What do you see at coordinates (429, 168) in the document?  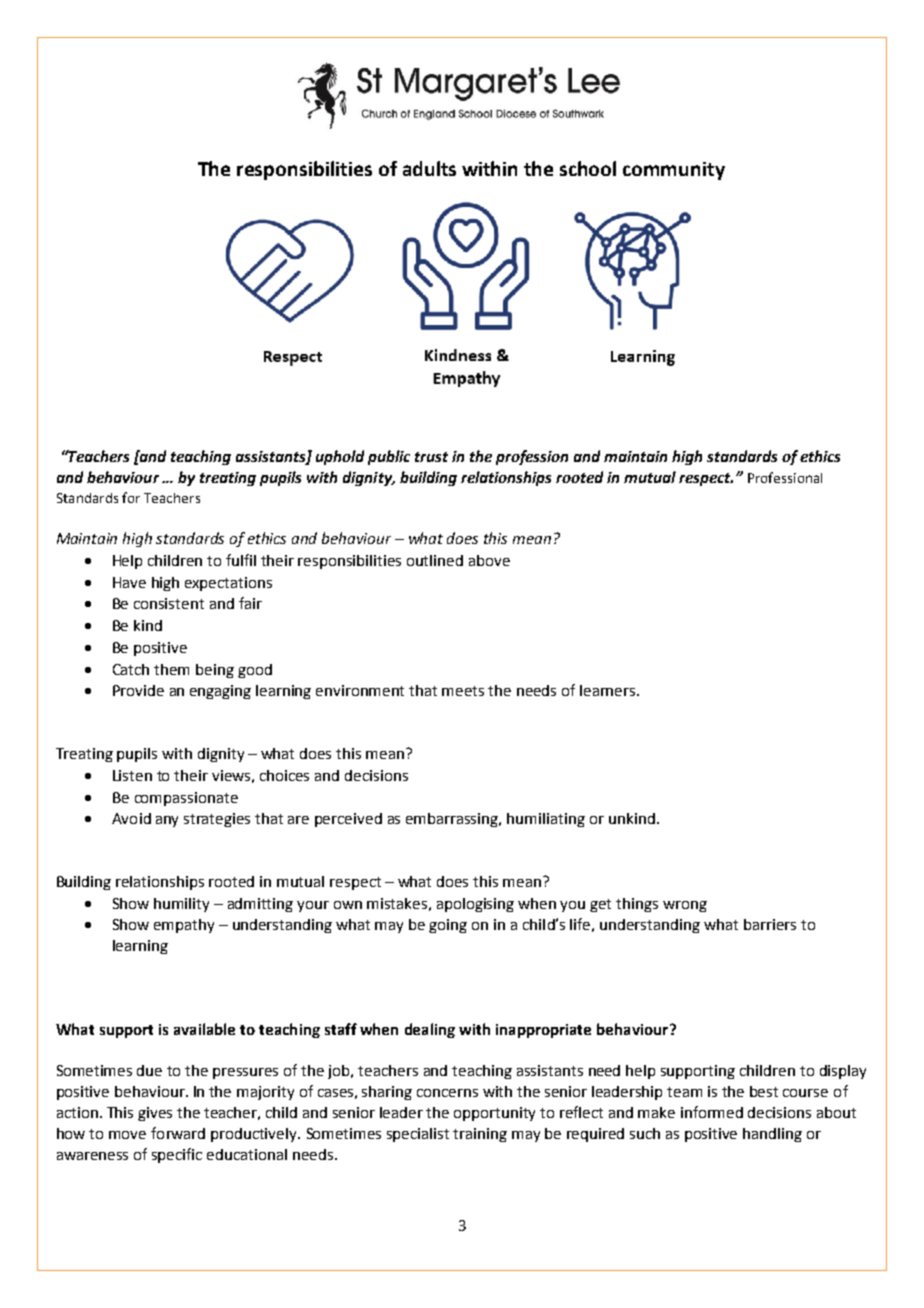 I see `adults` at bounding box center [429, 168].
